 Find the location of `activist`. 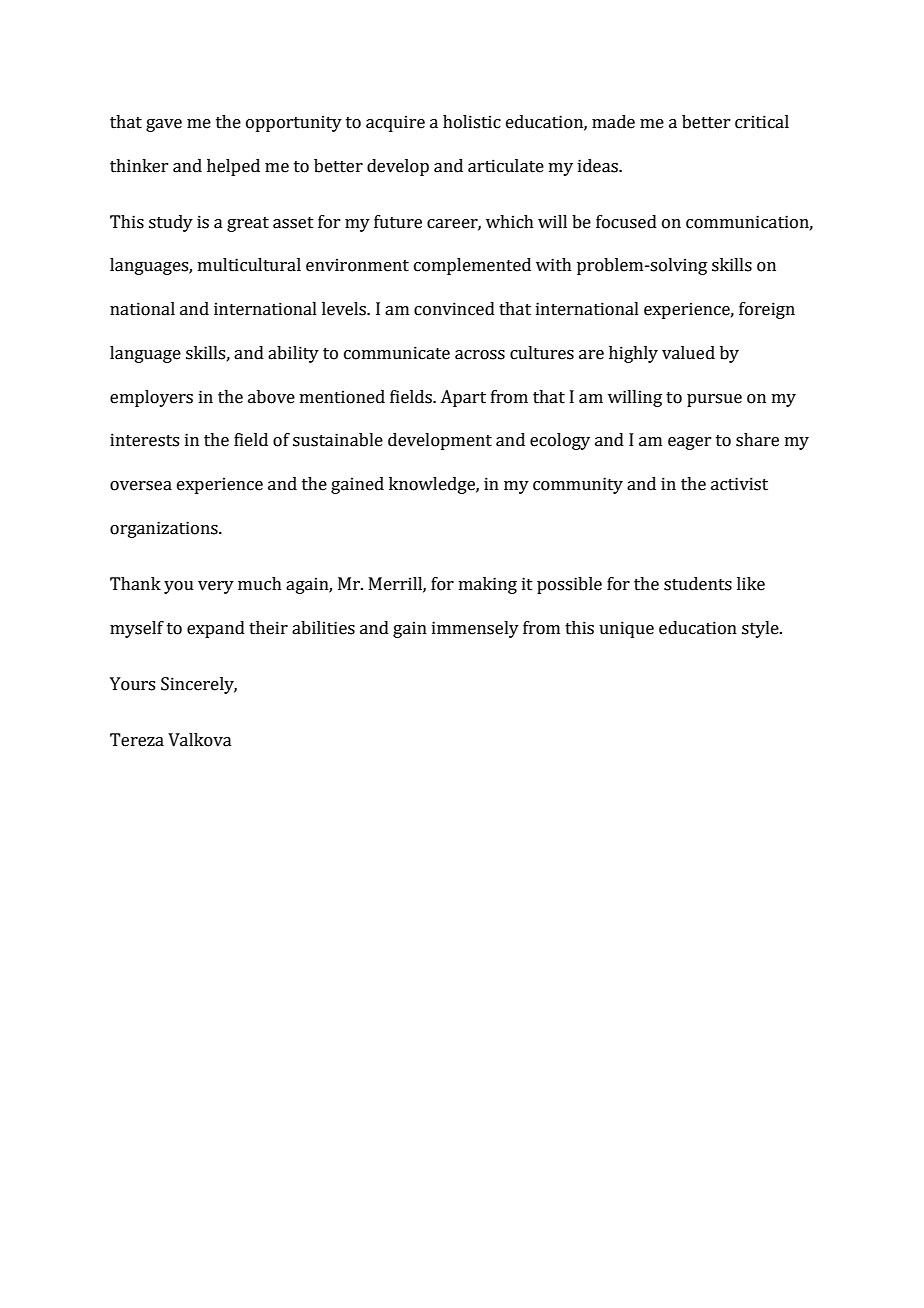

activist is located at coordinates (739, 484).
